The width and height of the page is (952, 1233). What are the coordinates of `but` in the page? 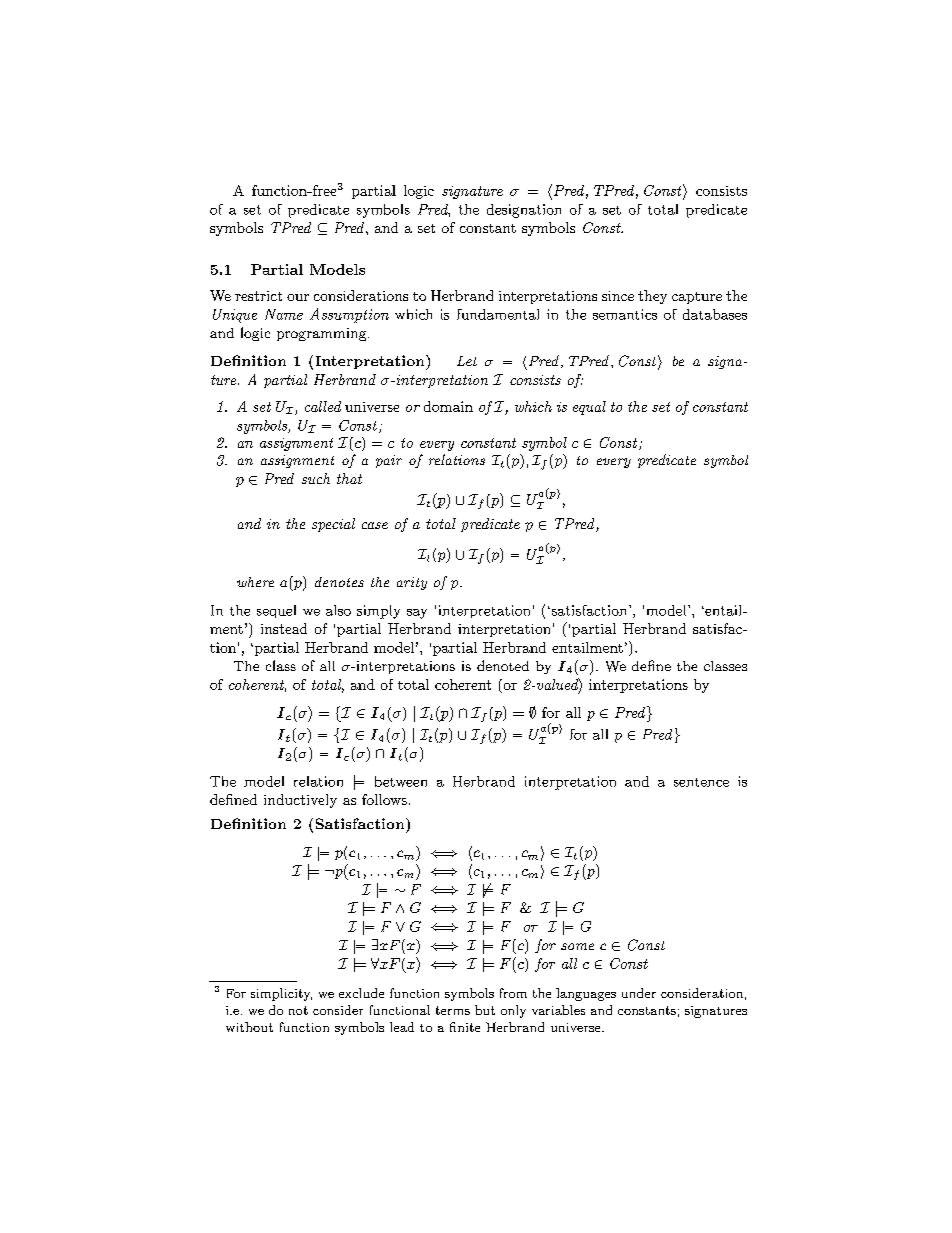 It's located at (485, 1010).
